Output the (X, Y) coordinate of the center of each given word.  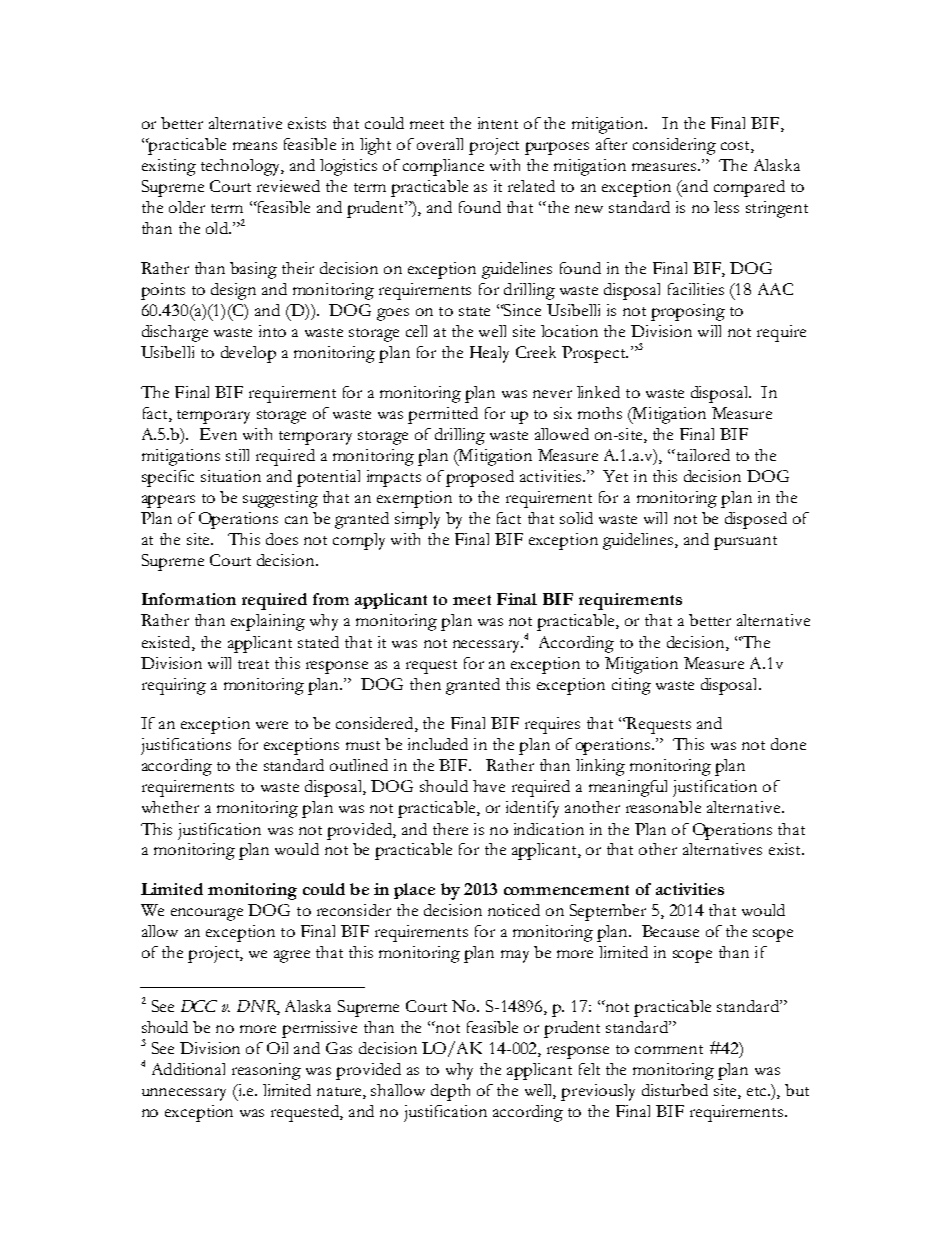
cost (736, 147)
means (255, 146)
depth (450, 1092)
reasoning (266, 1071)
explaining (268, 622)
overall (440, 144)
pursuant (745, 543)
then (425, 684)
